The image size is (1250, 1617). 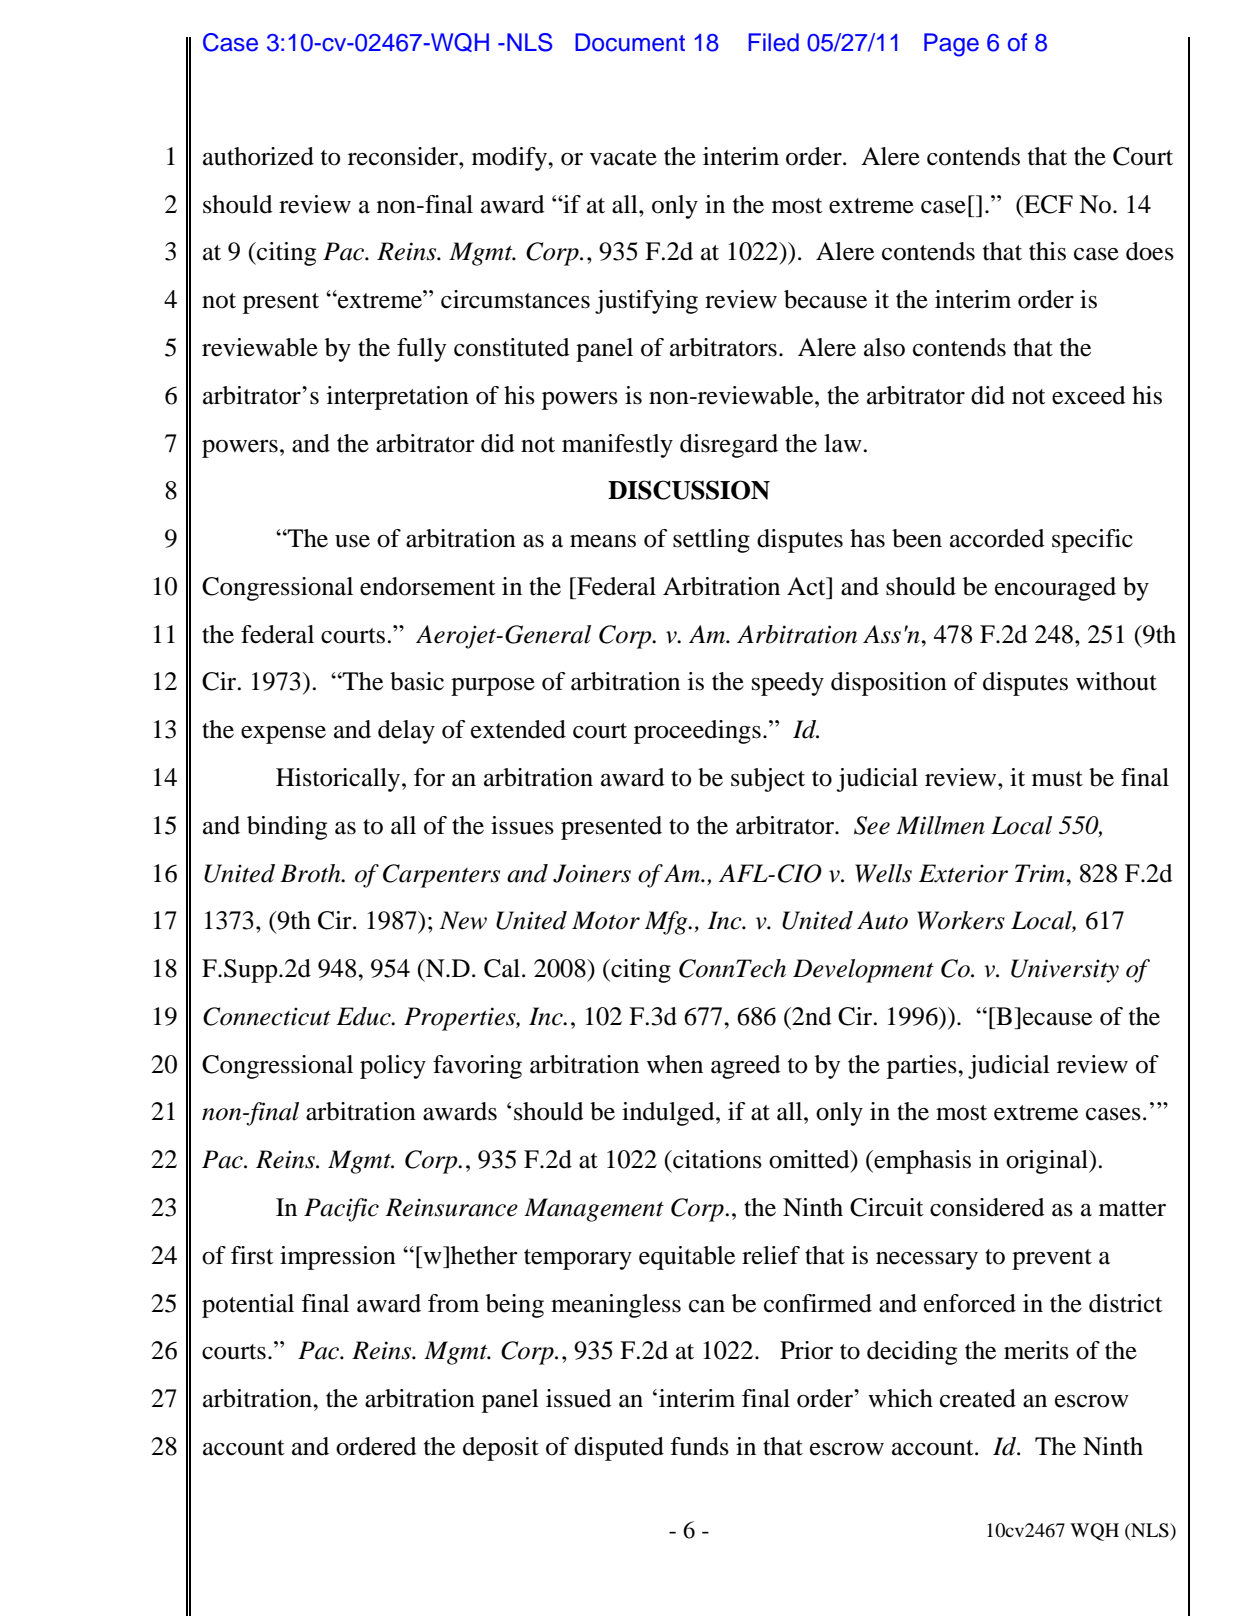 What do you see at coordinates (711, 541) in the screenshot?
I see `settling` at bounding box center [711, 541].
